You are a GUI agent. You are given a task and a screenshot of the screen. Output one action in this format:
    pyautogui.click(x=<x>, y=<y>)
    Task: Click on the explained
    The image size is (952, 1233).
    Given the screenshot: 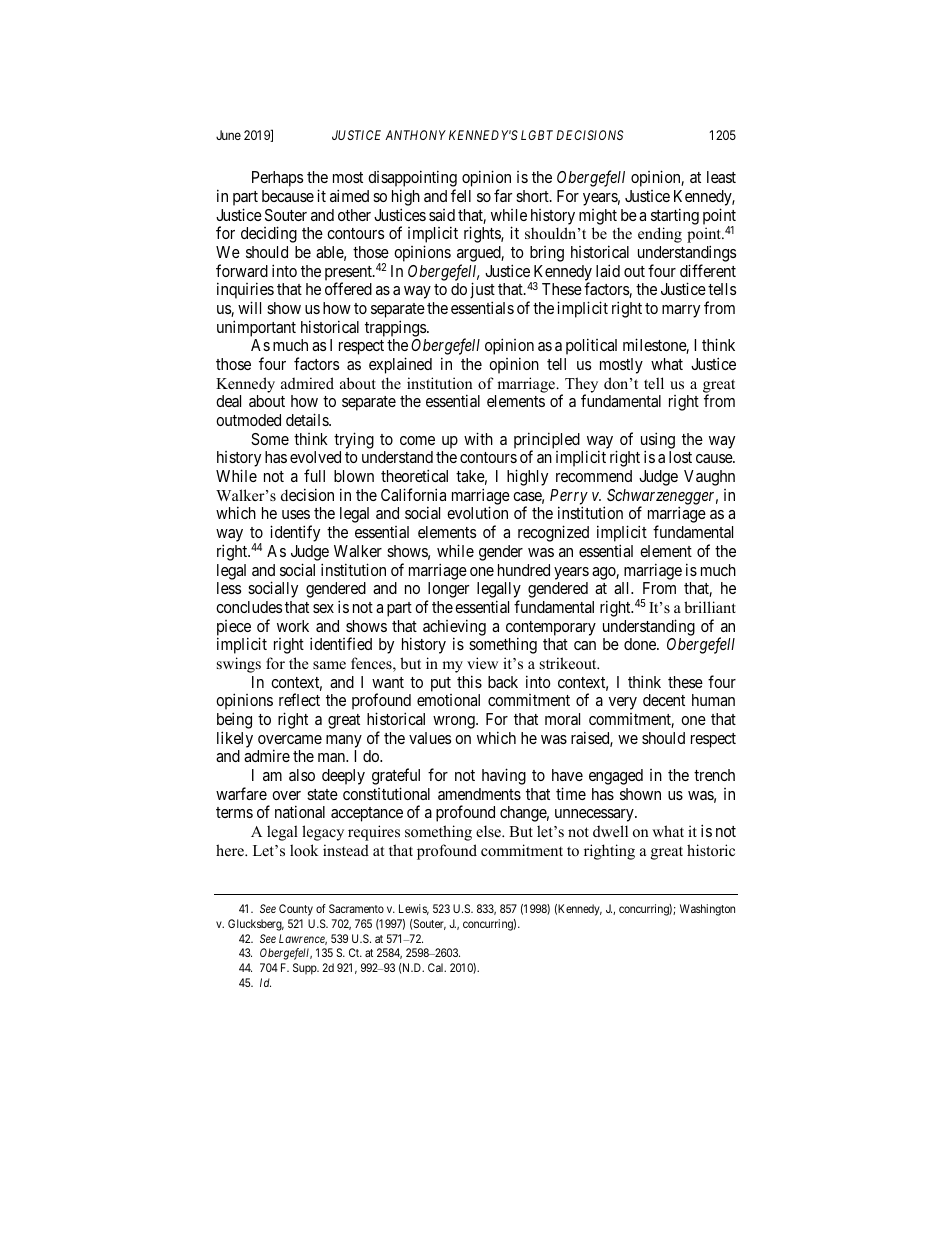 What is the action you would take?
    pyautogui.click(x=400, y=365)
